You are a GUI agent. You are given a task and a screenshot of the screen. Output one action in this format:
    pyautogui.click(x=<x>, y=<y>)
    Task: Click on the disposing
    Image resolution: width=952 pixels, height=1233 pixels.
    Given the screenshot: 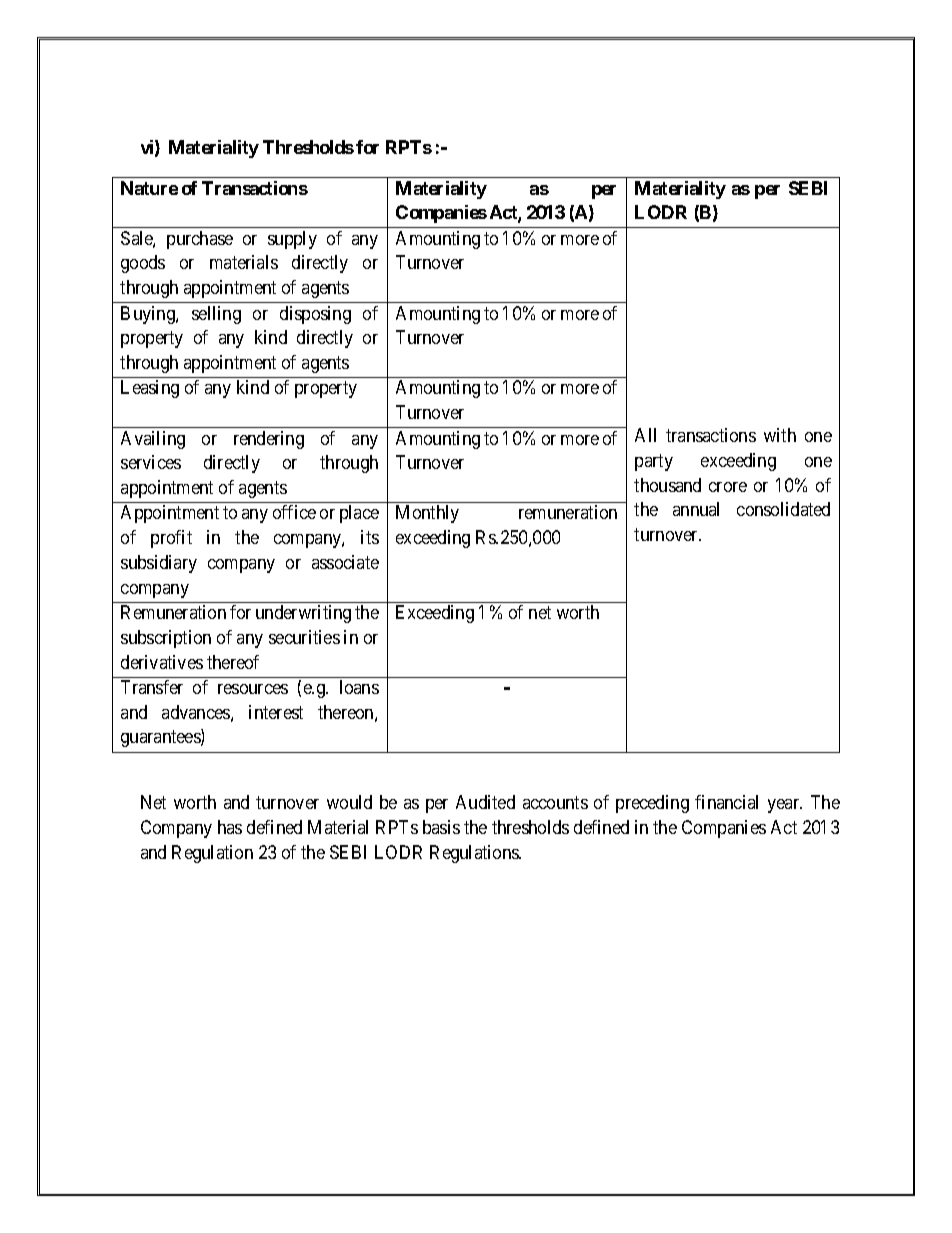 What is the action you would take?
    pyautogui.click(x=315, y=315)
